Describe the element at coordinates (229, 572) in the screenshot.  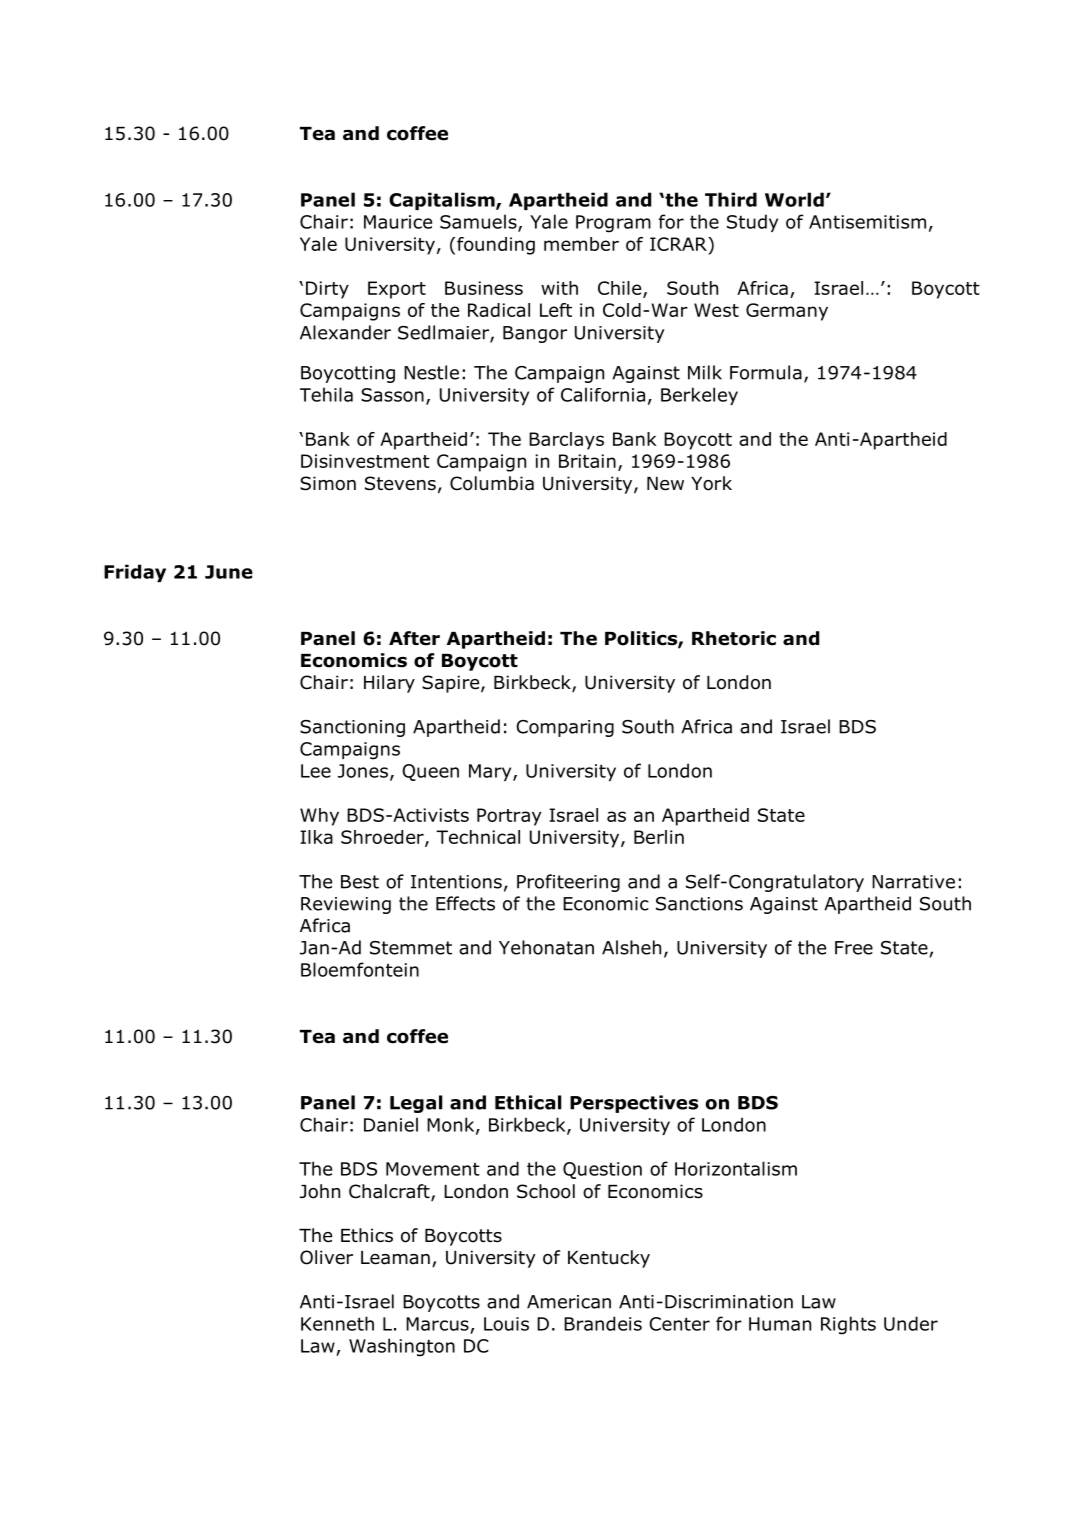
I see `June` at that location.
